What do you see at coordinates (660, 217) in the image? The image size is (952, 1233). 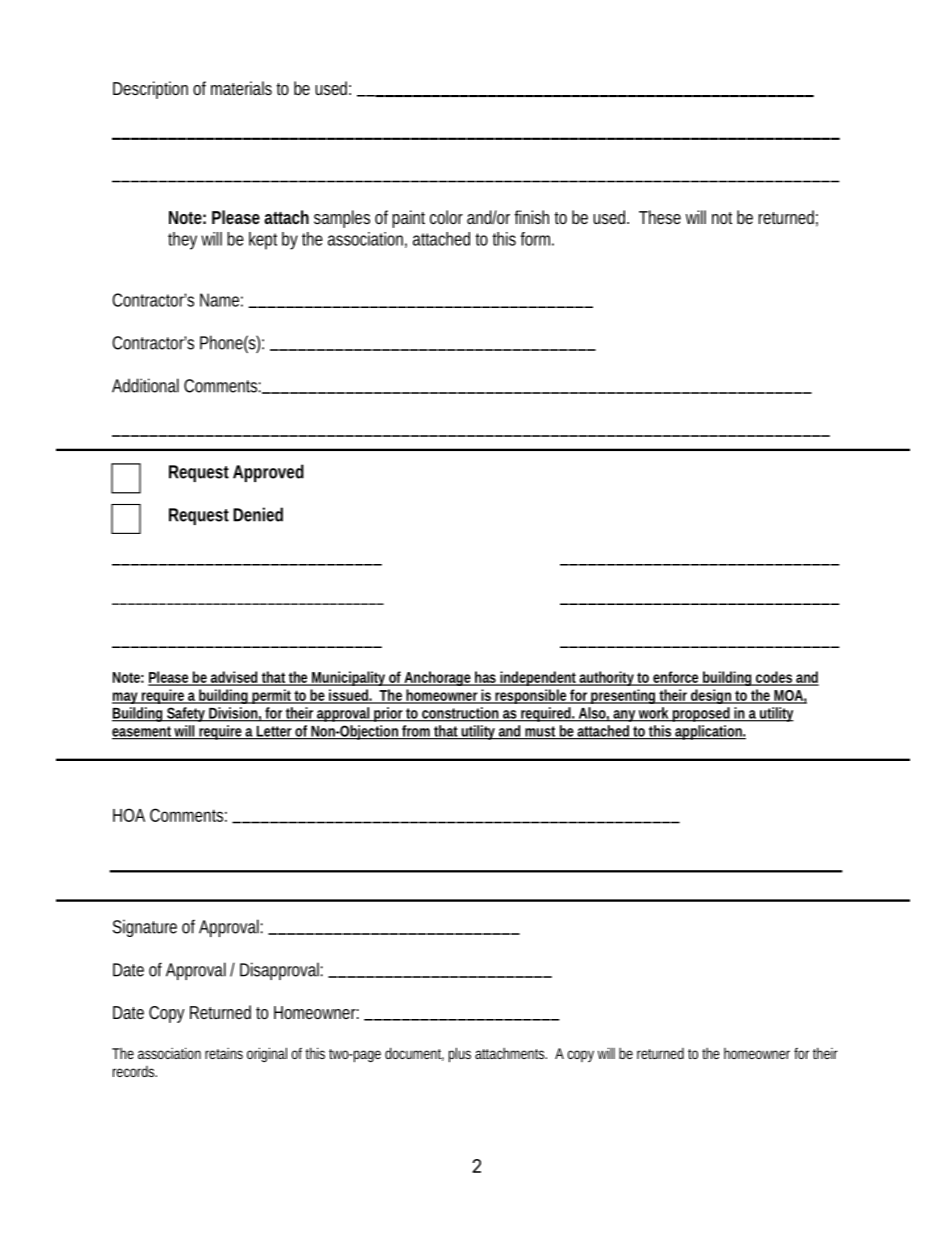 I see `These` at bounding box center [660, 217].
